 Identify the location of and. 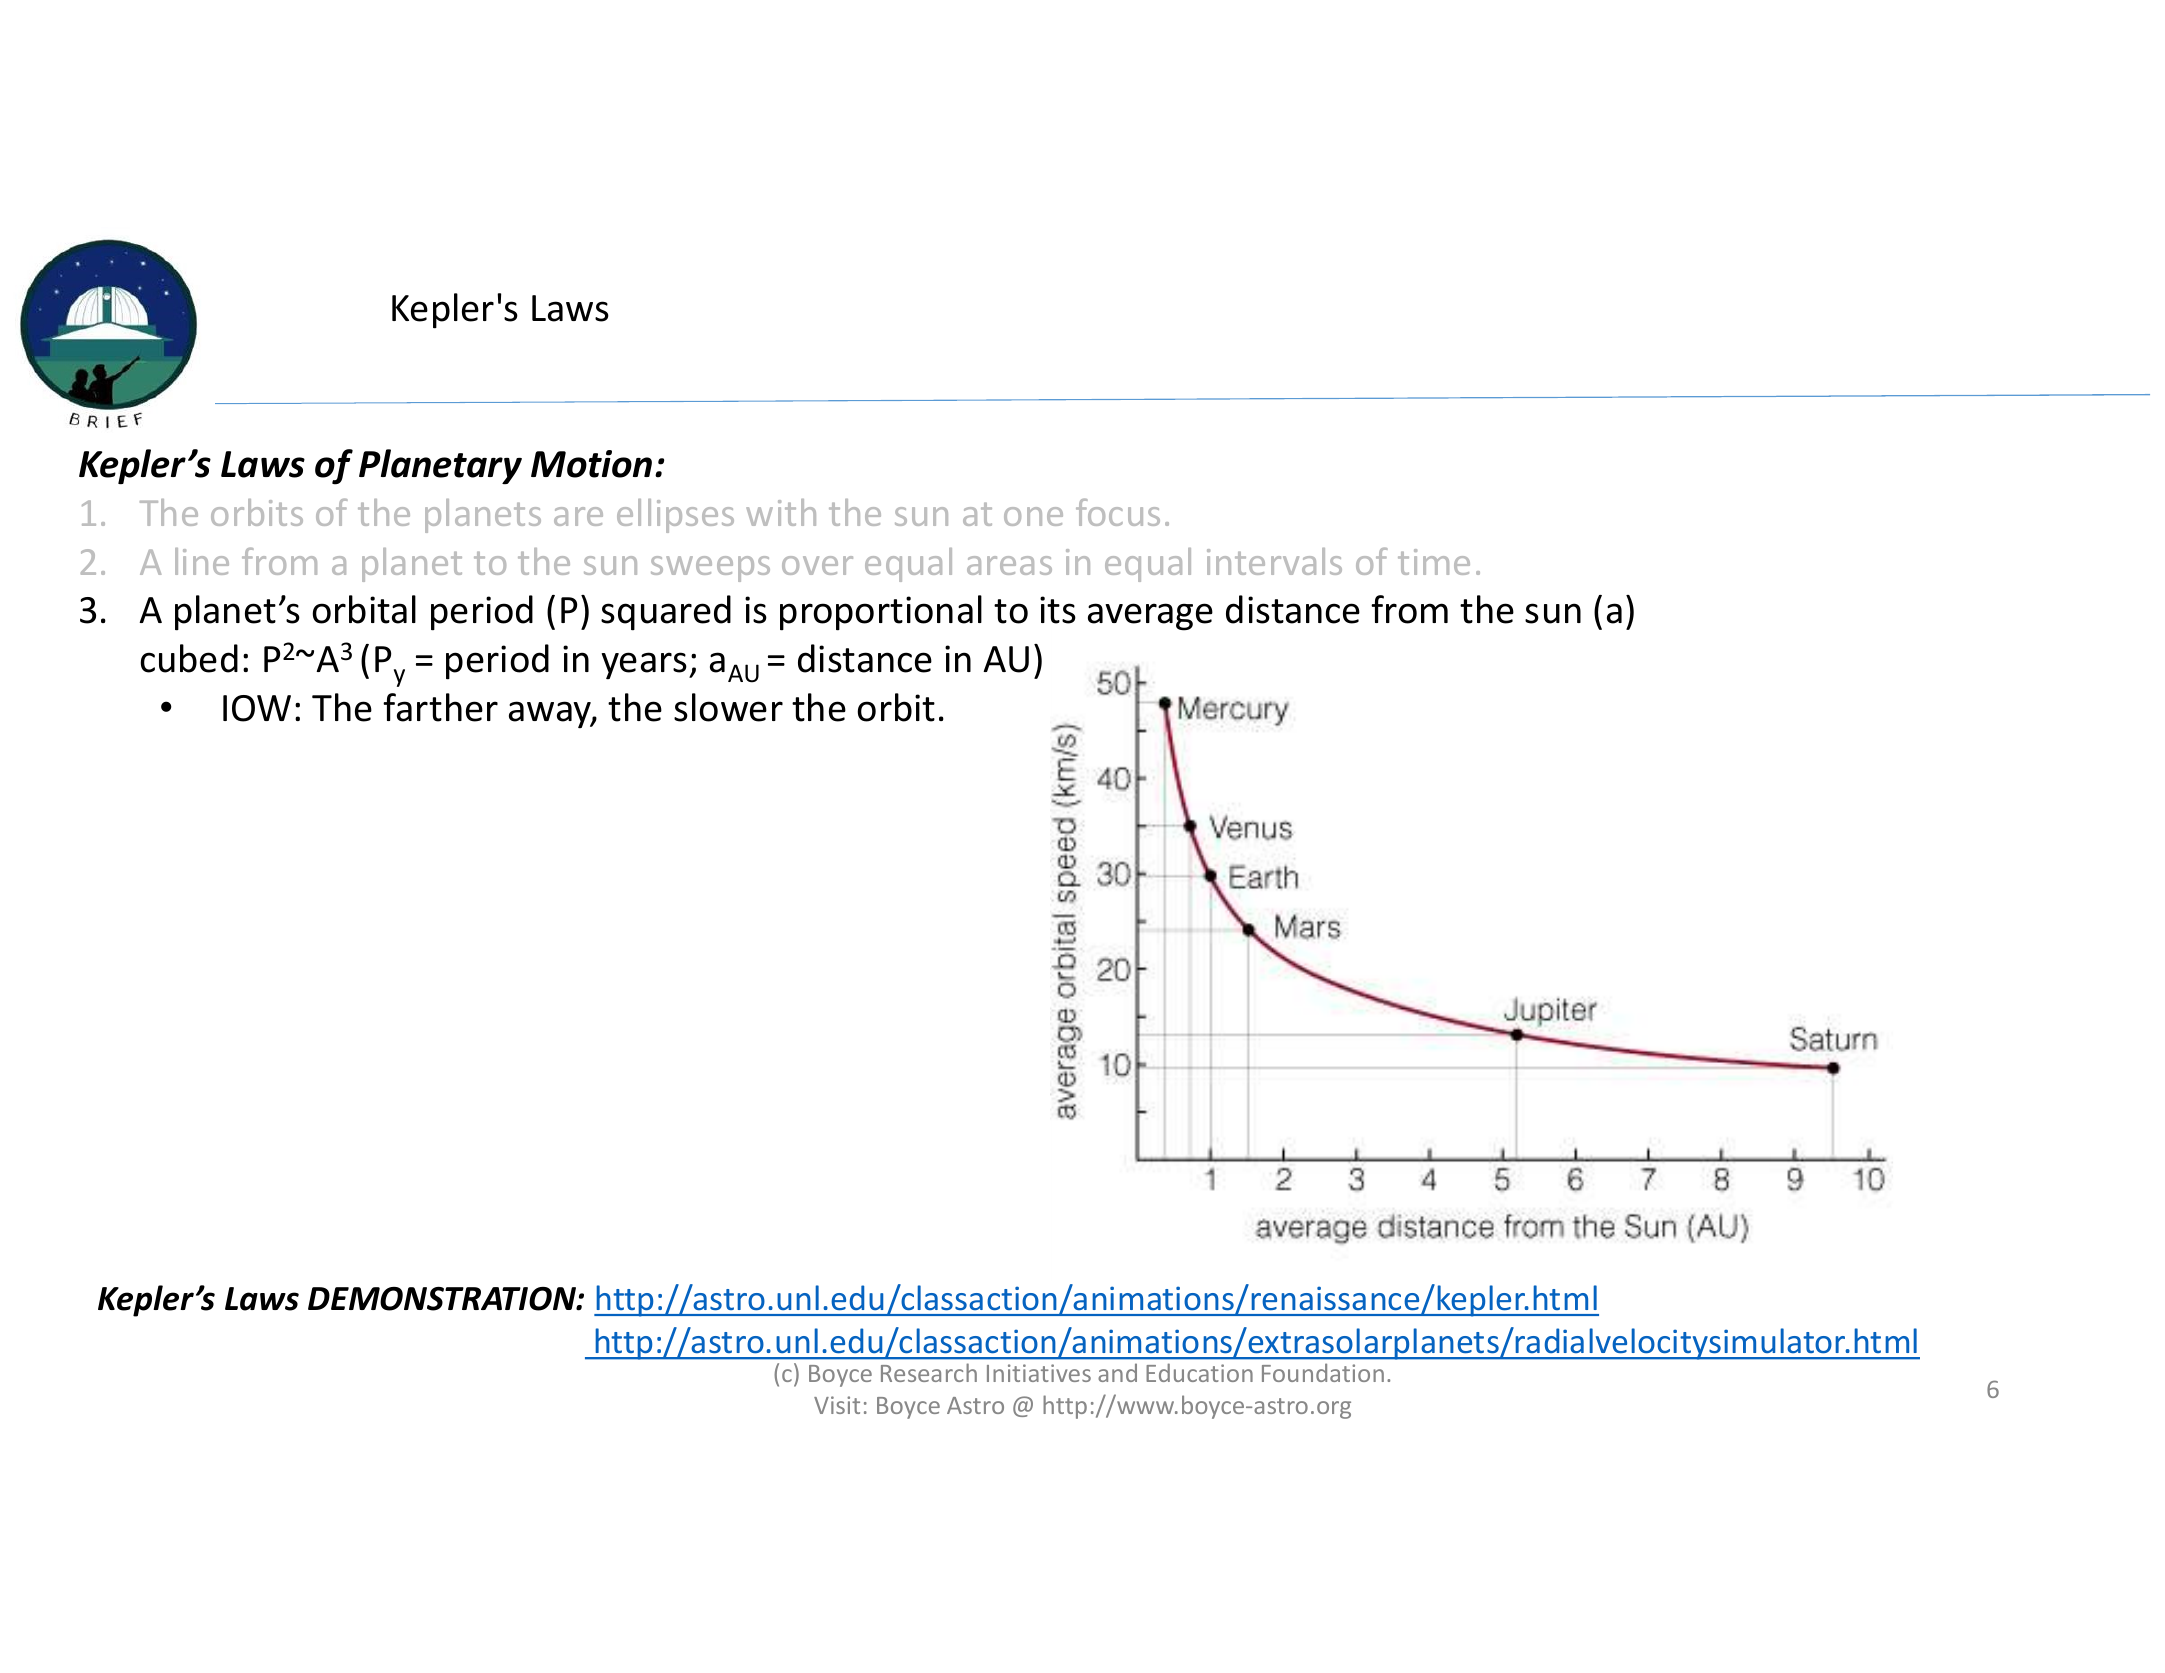
(1117, 1372).
